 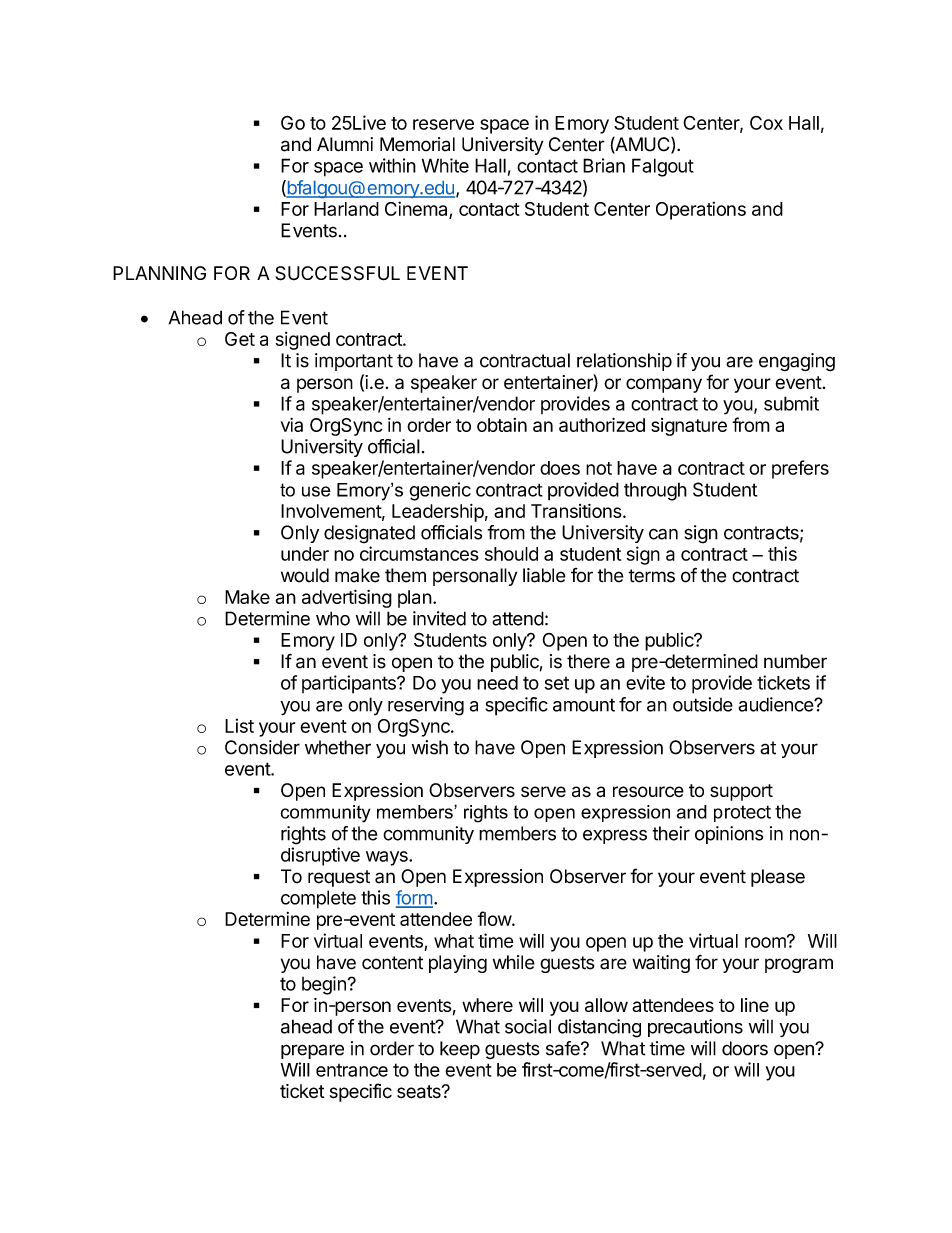 What do you see at coordinates (766, 123) in the screenshot?
I see `Cox` at bounding box center [766, 123].
